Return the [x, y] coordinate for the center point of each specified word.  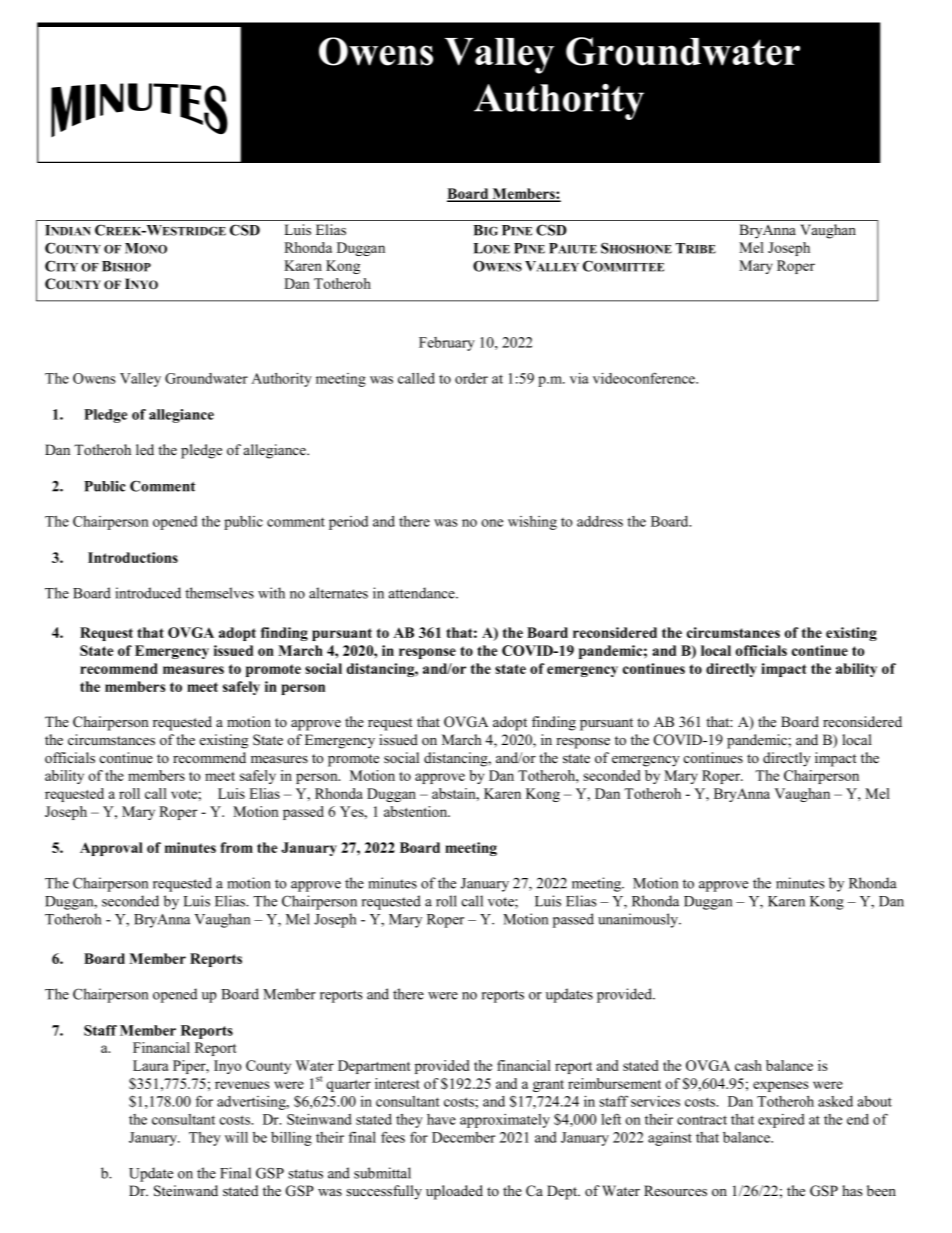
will [236, 1137]
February [447, 344]
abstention [417, 811]
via [579, 378]
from [236, 847]
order [471, 378]
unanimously [639, 920]
